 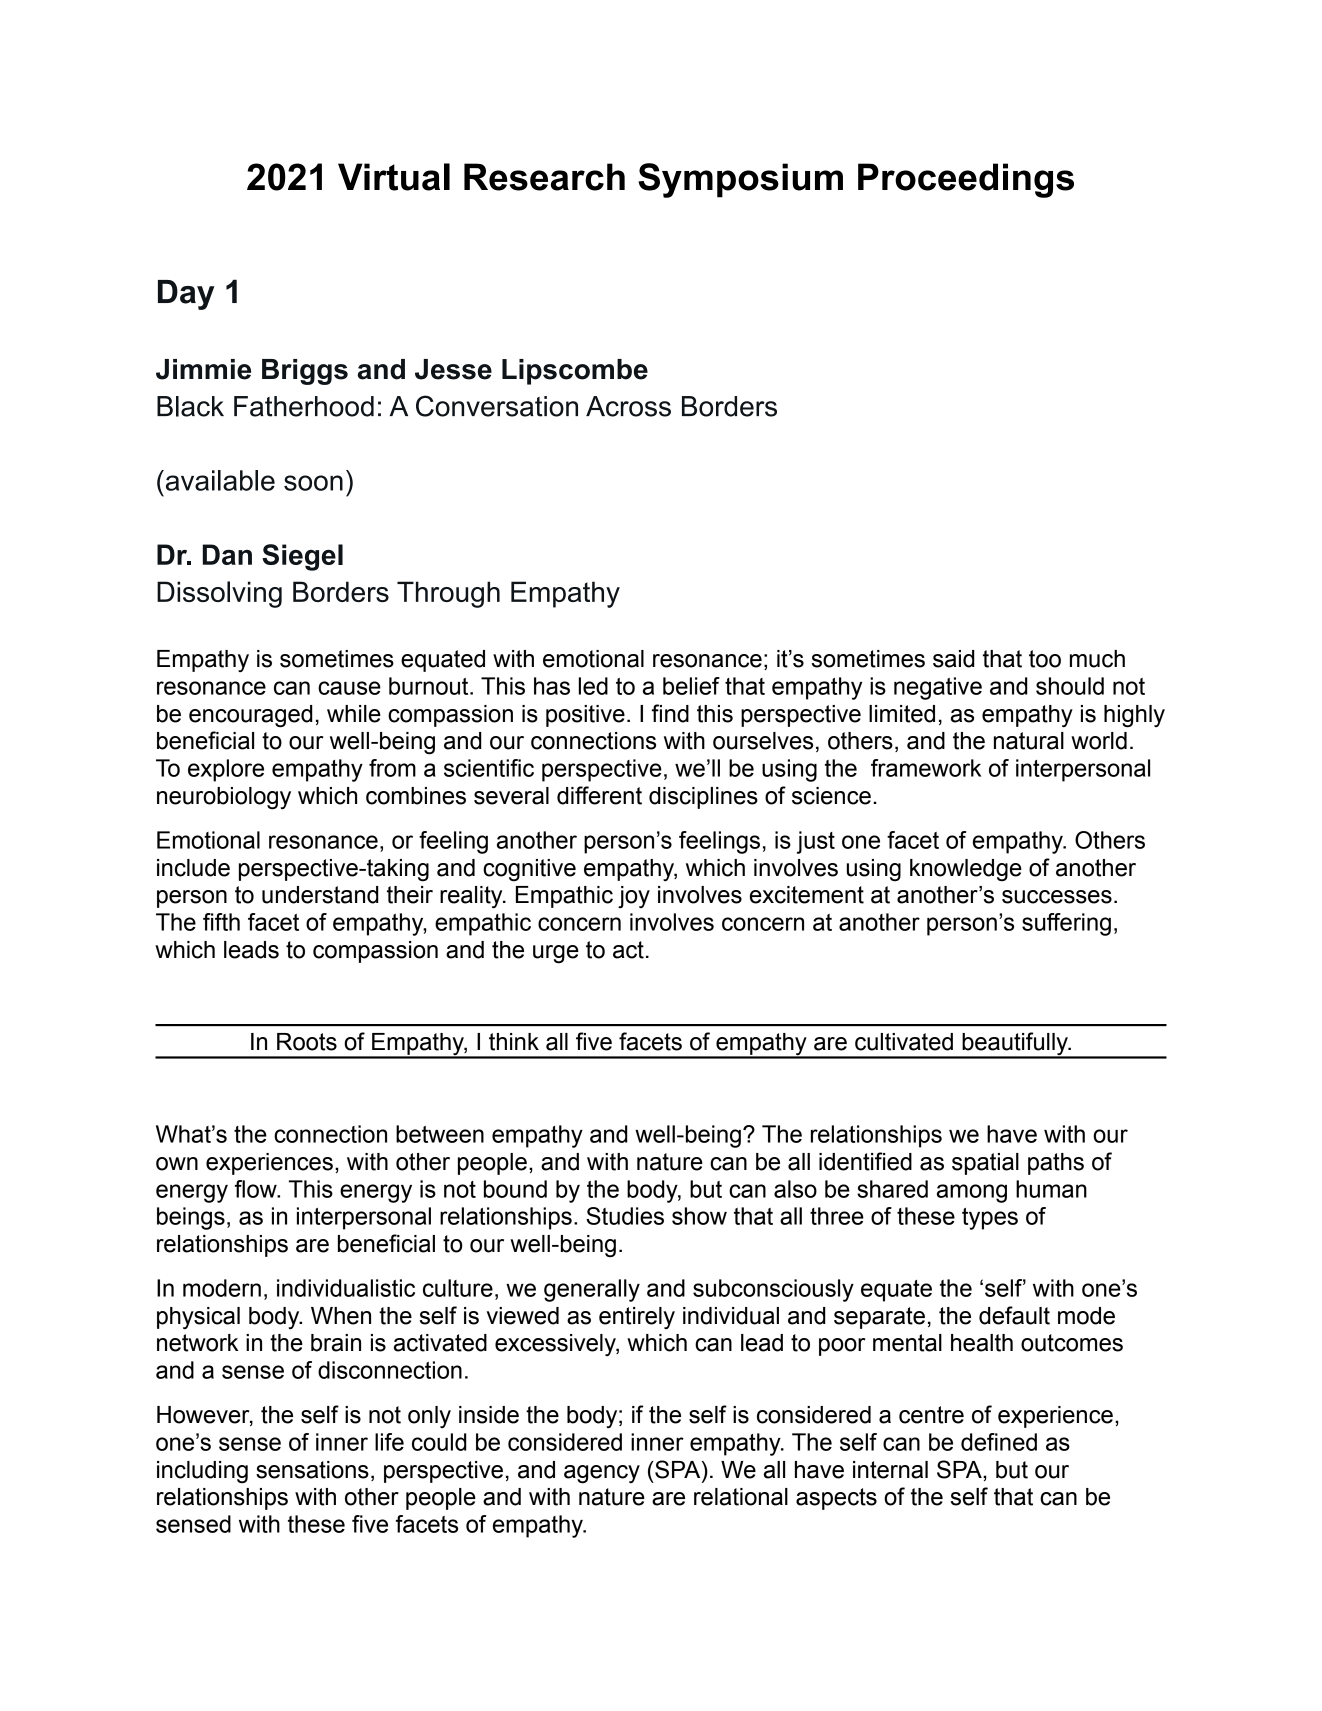 What do you see at coordinates (703, 798) in the screenshot?
I see `disciplines` at bounding box center [703, 798].
